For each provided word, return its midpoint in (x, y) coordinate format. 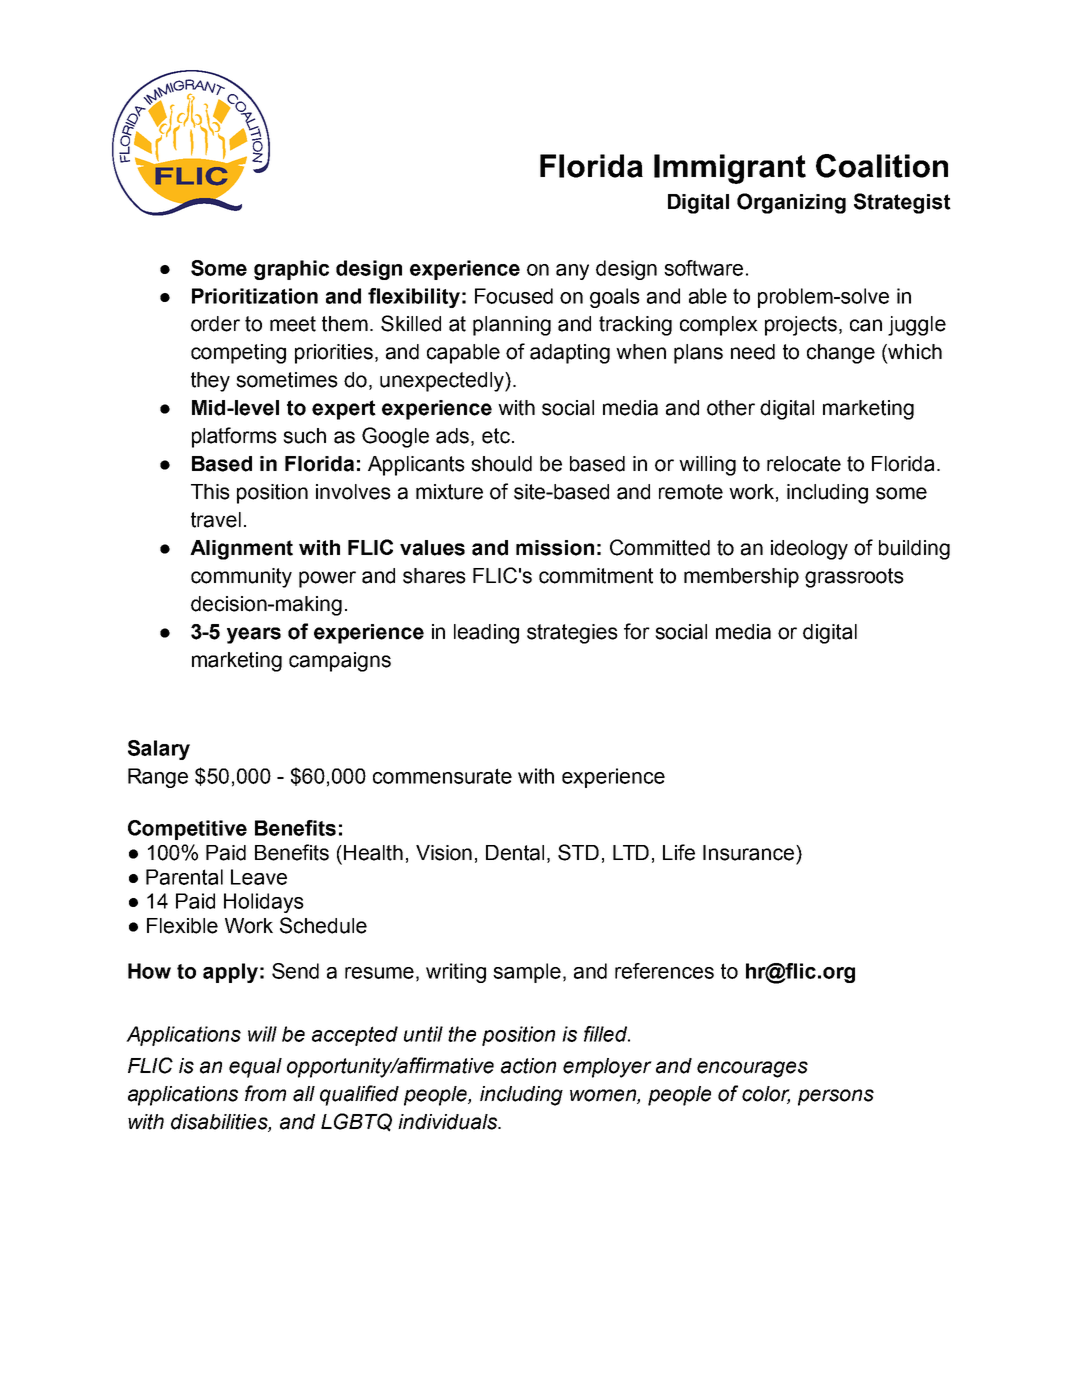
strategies (572, 634)
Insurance (750, 853)
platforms (234, 437)
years (254, 635)
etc (496, 436)
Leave (259, 877)
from (265, 1093)
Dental (515, 853)
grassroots (854, 578)
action (528, 1066)
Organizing (791, 203)
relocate (804, 464)
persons (836, 1097)
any (572, 272)
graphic (291, 270)
